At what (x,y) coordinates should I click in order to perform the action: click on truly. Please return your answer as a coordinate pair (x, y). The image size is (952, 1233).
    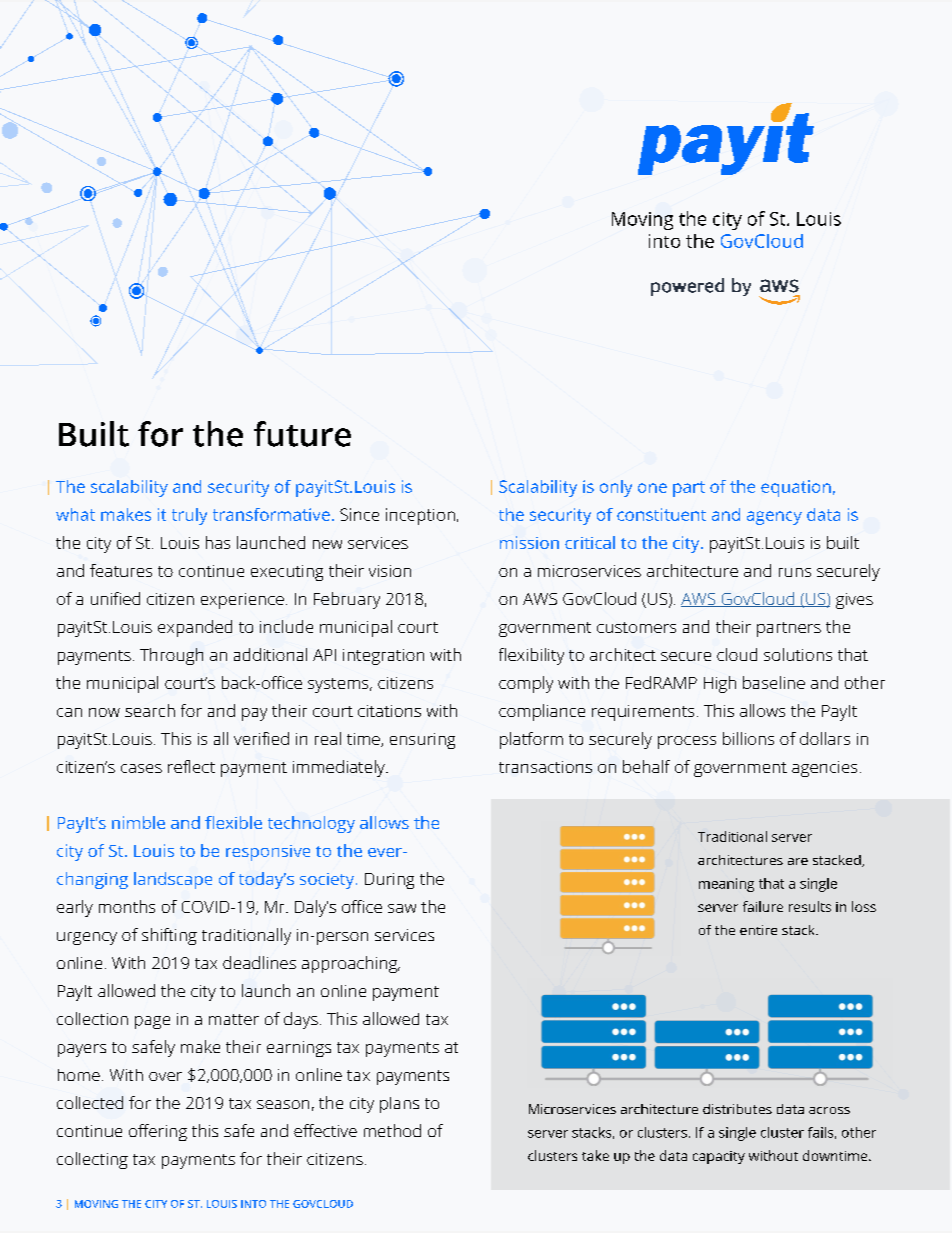
    Looking at the image, I should click on (189, 516).
